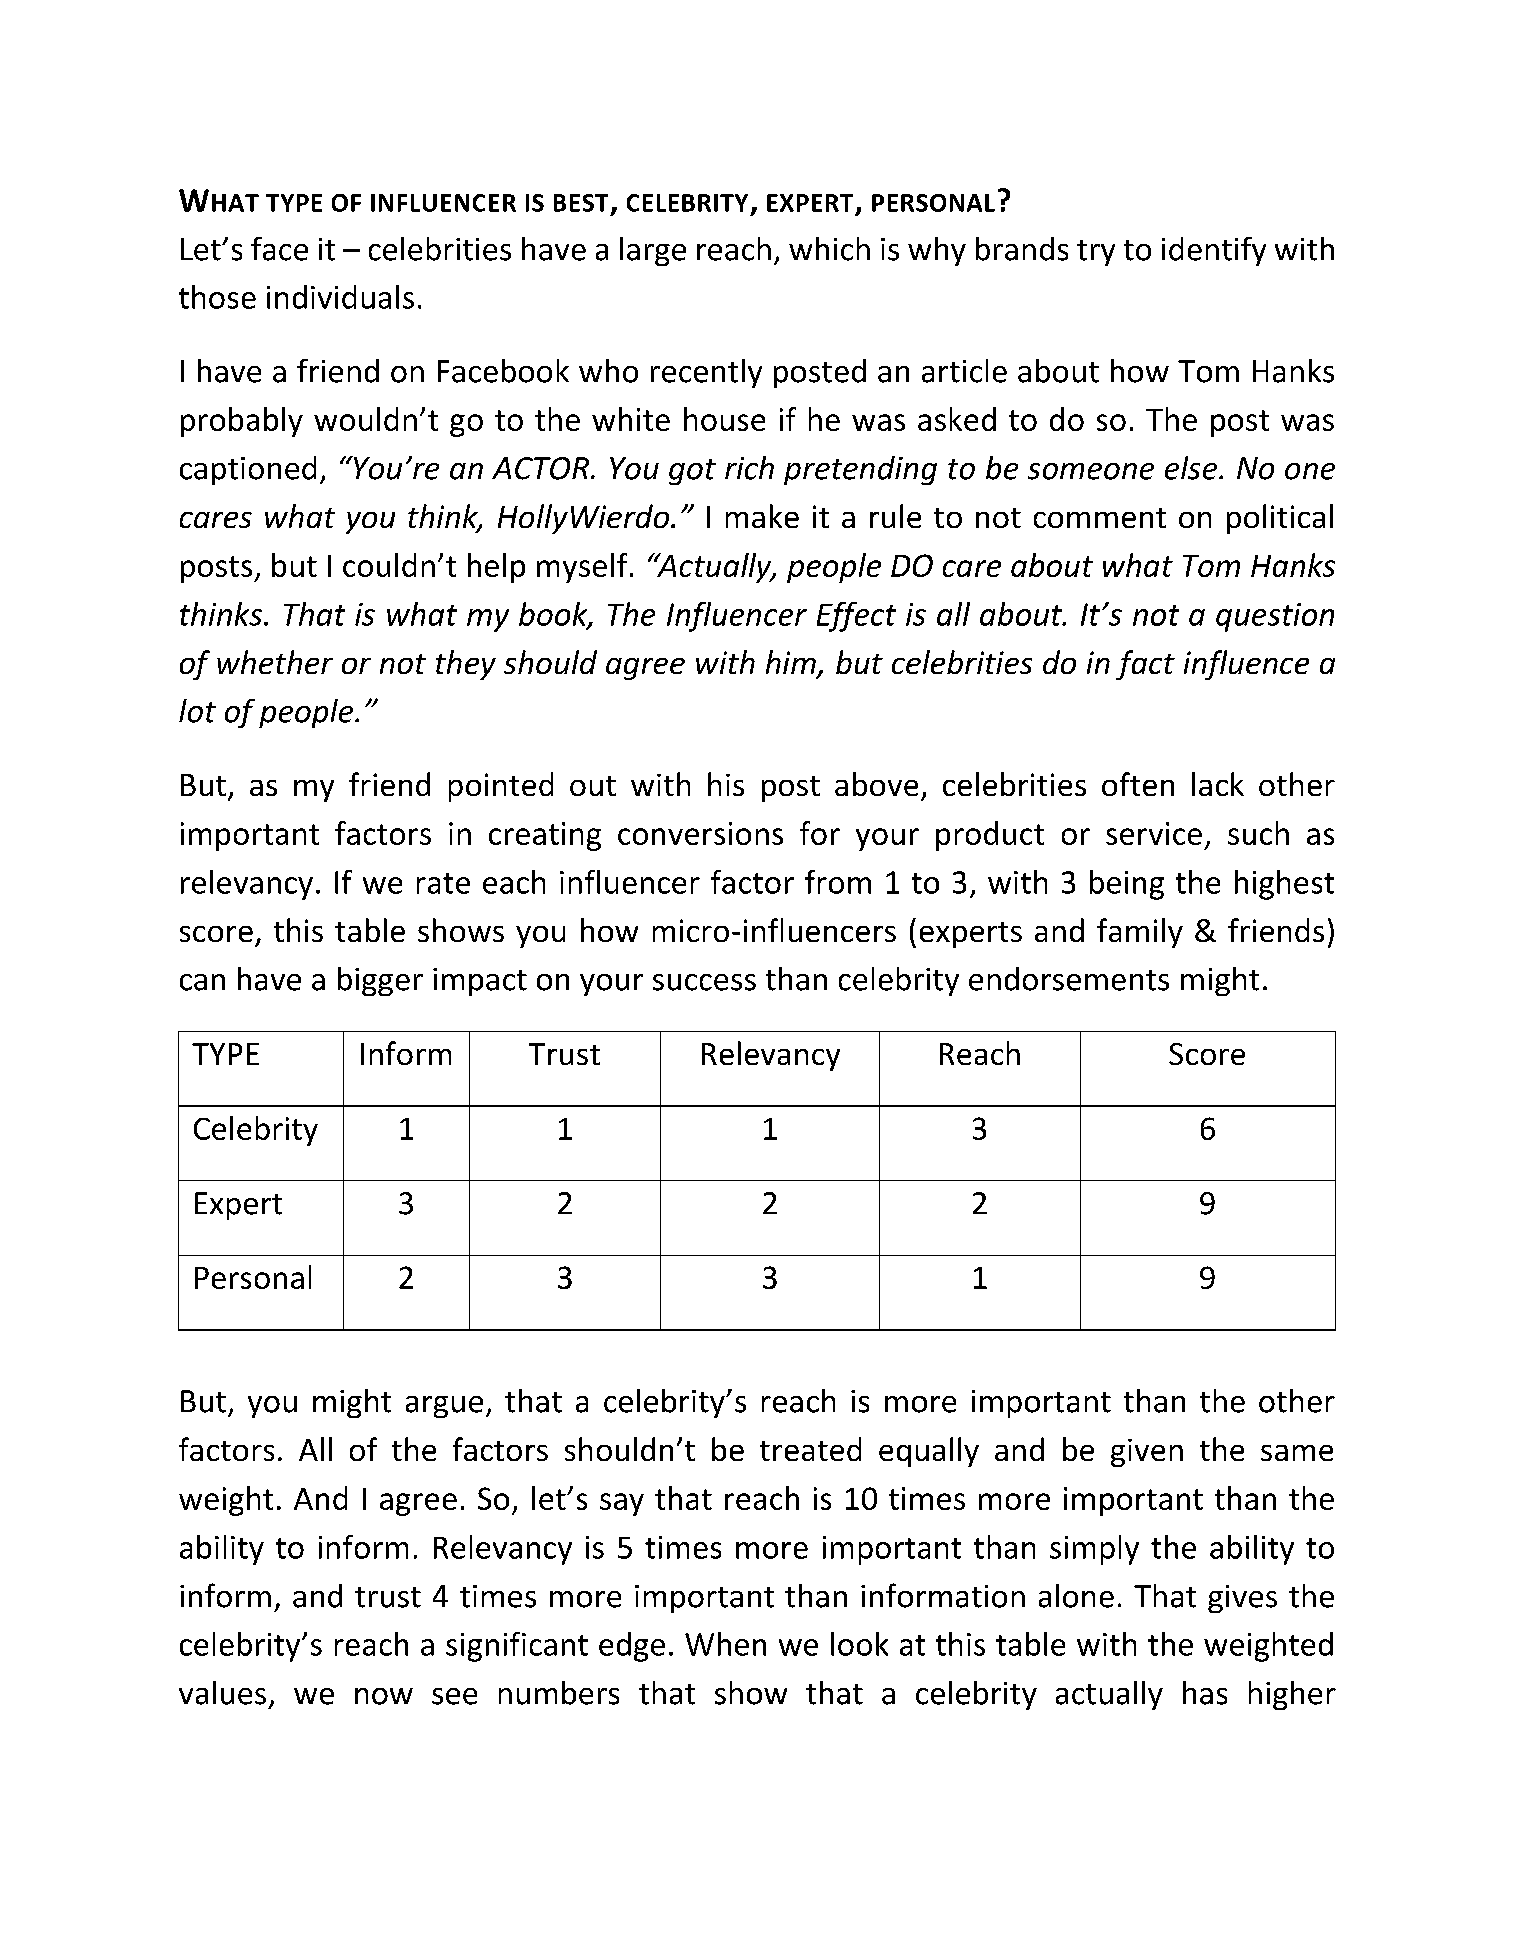 The width and height of the screenshot is (1514, 1960). Describe the element at coordinates (725, 1644) in the screenshot. I see `When` at that location.
